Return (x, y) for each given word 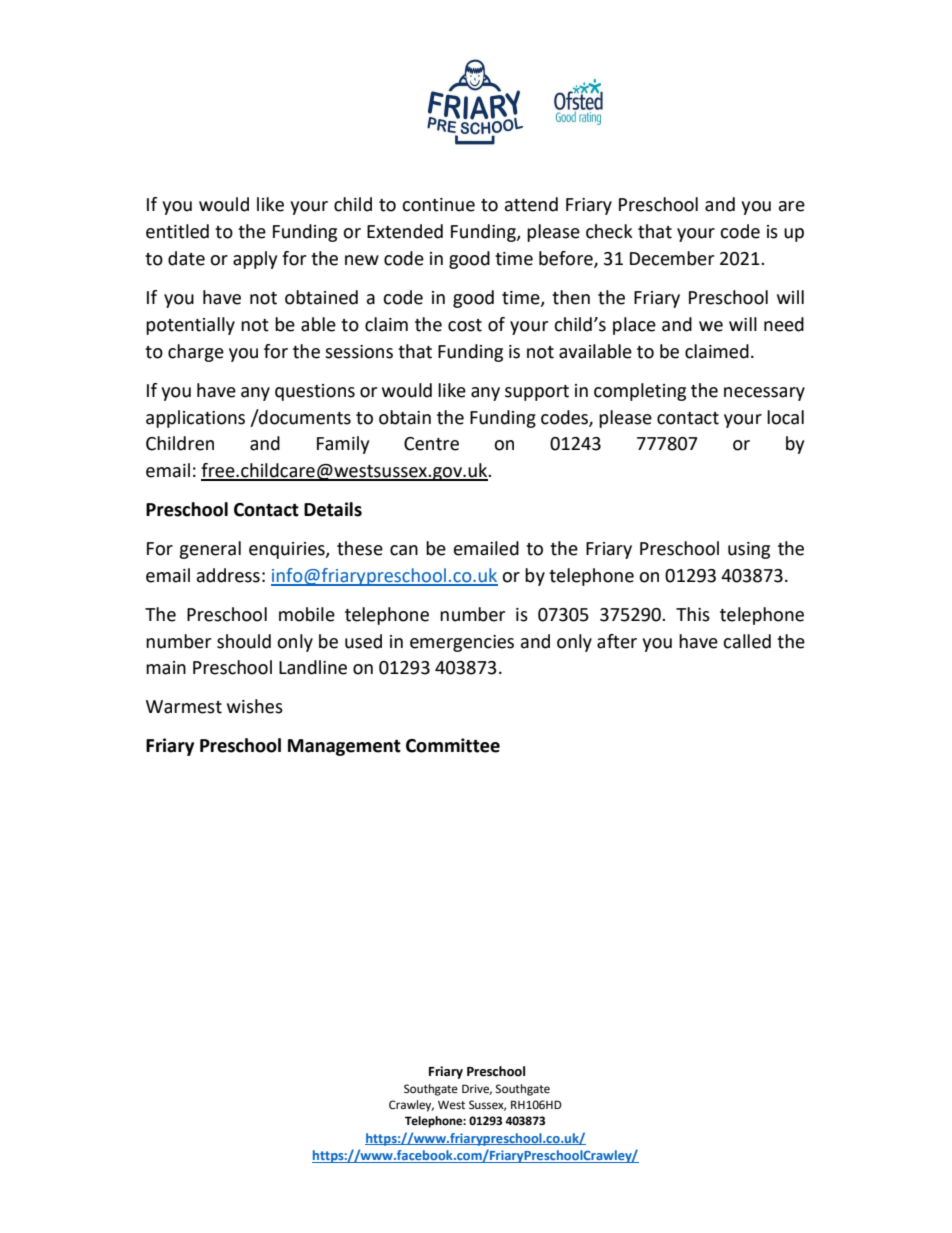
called (747, 641)
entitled (177, 231)
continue (438, 205)
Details (333, 509)
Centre (431, 444)
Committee (453, 745)
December (672, 258)
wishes (255, 706)
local (785, 417)
